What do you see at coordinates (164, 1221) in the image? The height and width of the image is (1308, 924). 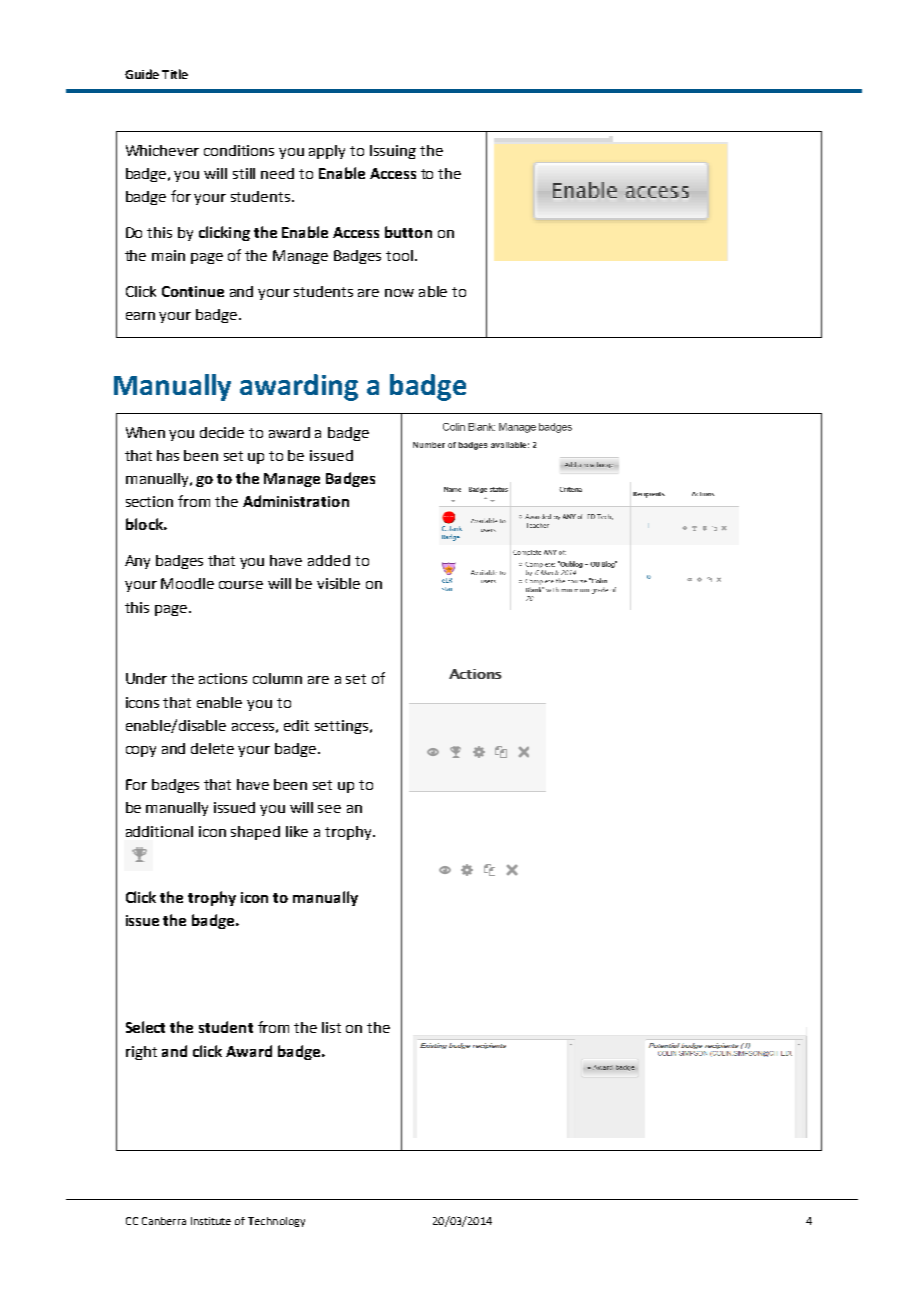 I see `Canberra` at bounding box center [164, 1221].
